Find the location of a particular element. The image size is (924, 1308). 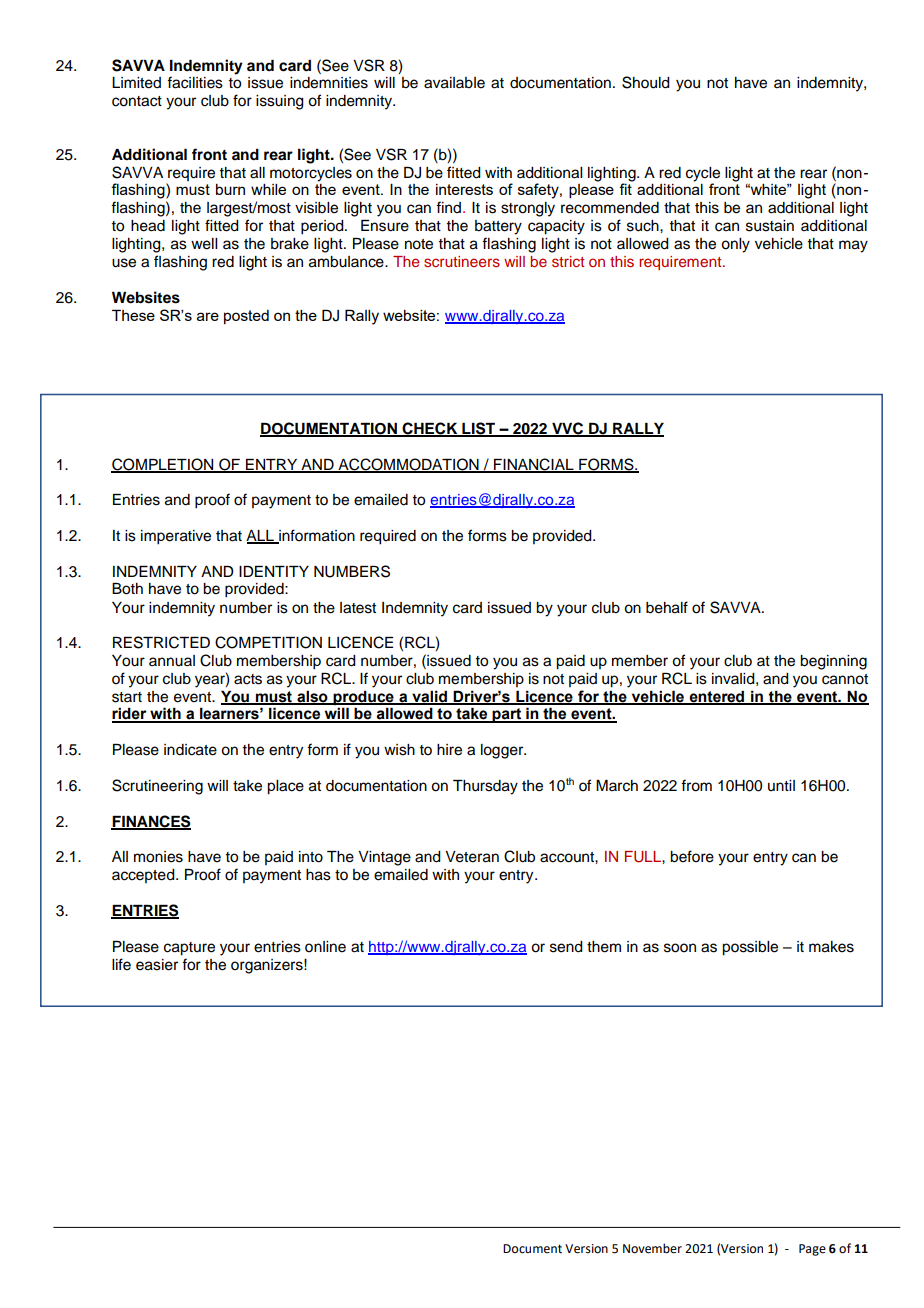

facilities is located at coordinates (195, 82).
